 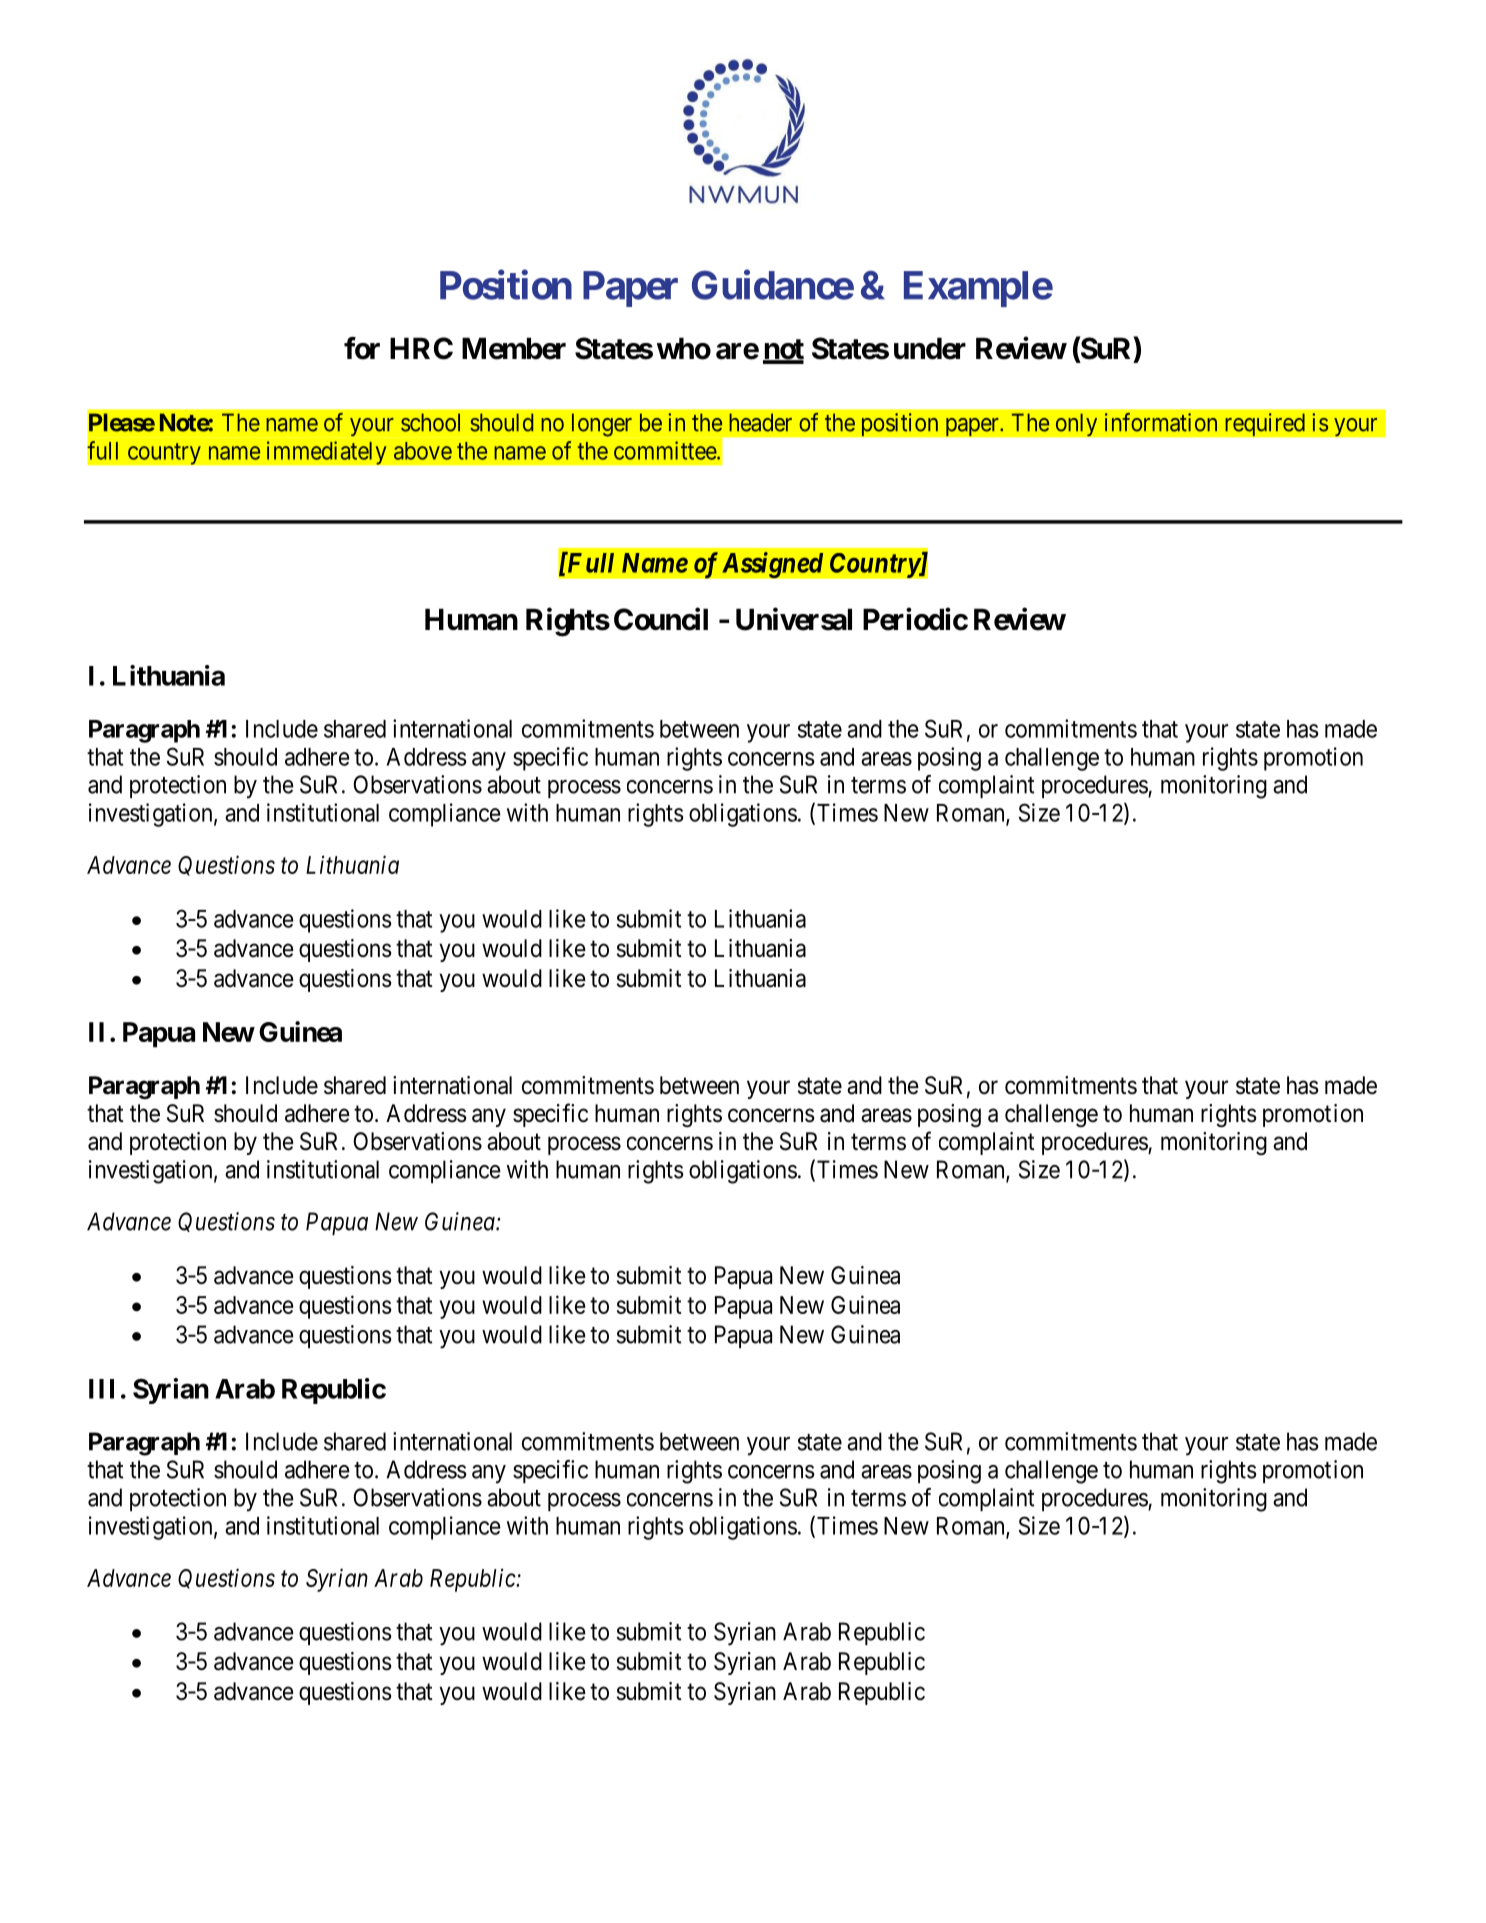 What do you see at coordinates (1076, 425) in the page?
I see `only` at bounding box center [1076, 425].
